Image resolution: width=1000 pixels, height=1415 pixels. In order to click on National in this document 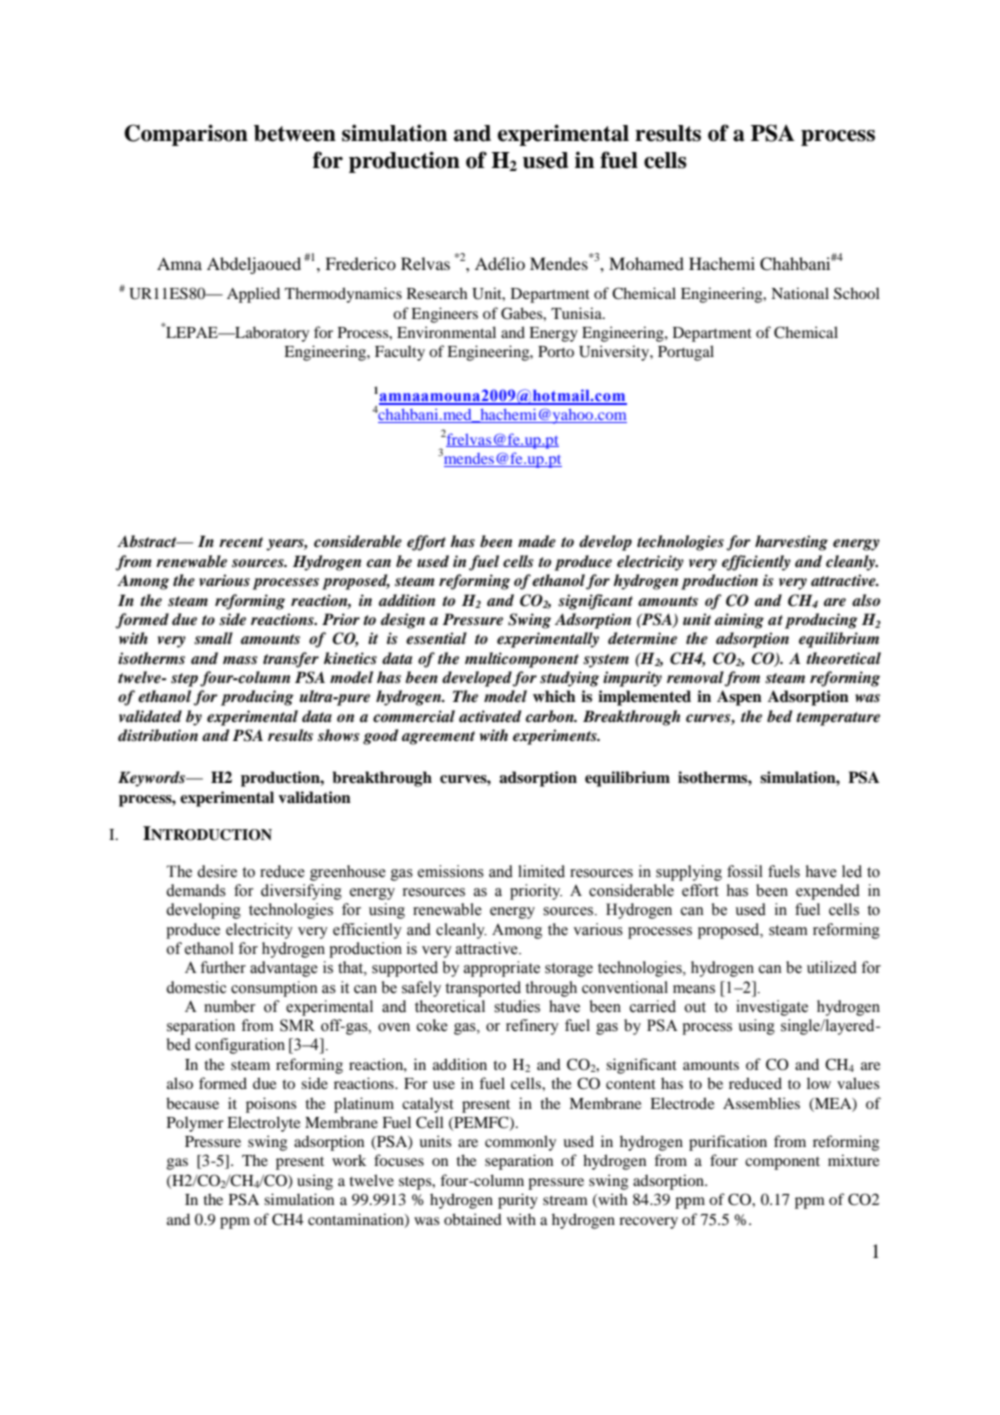, I will do `click(800, 293)`.
